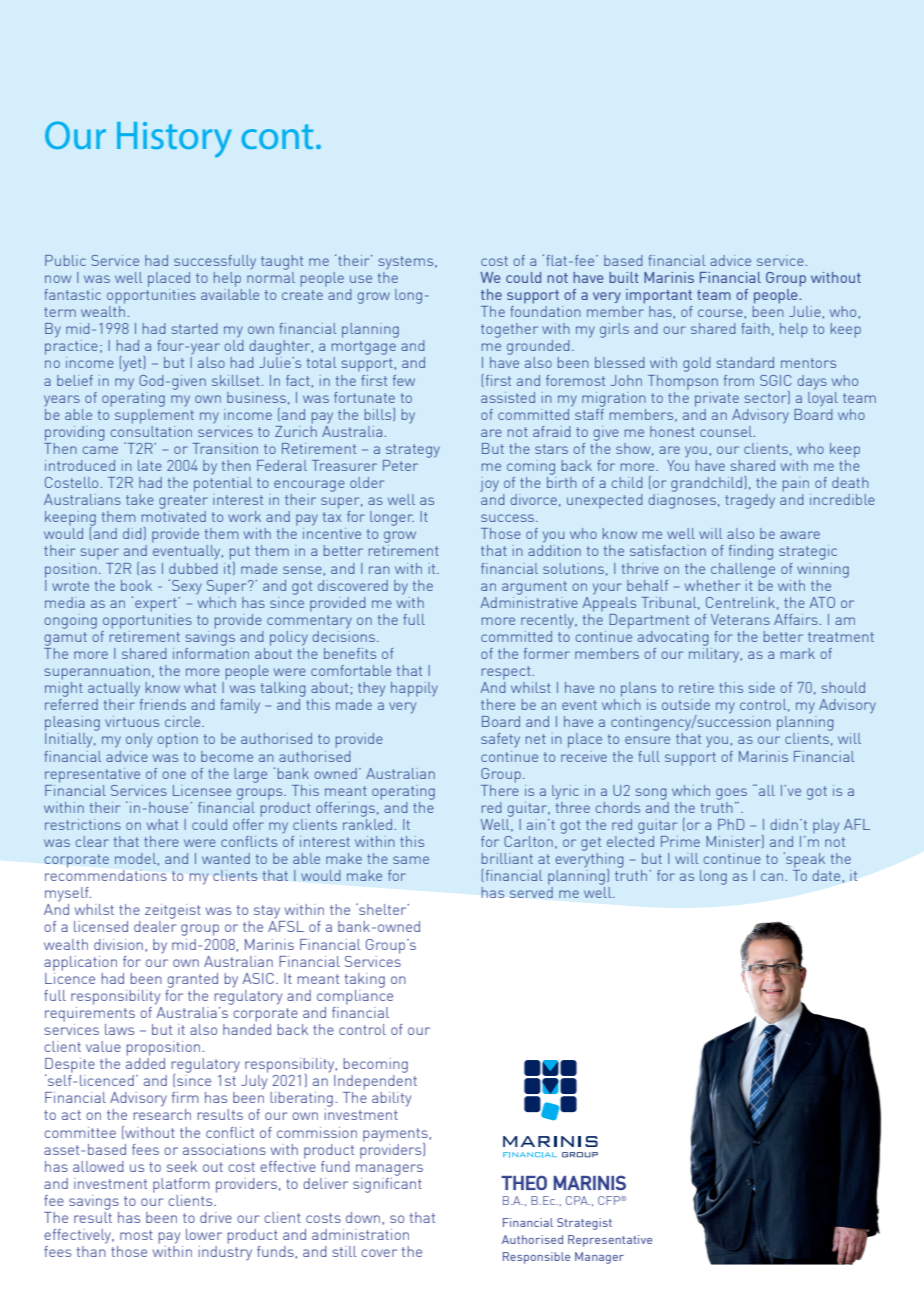 Image resolution: width=924 pixels, height=1308 pixels. What do you see at coordinates (798, 653) in the screenshot?
I see `mark` at bounding box center [798, 653].
